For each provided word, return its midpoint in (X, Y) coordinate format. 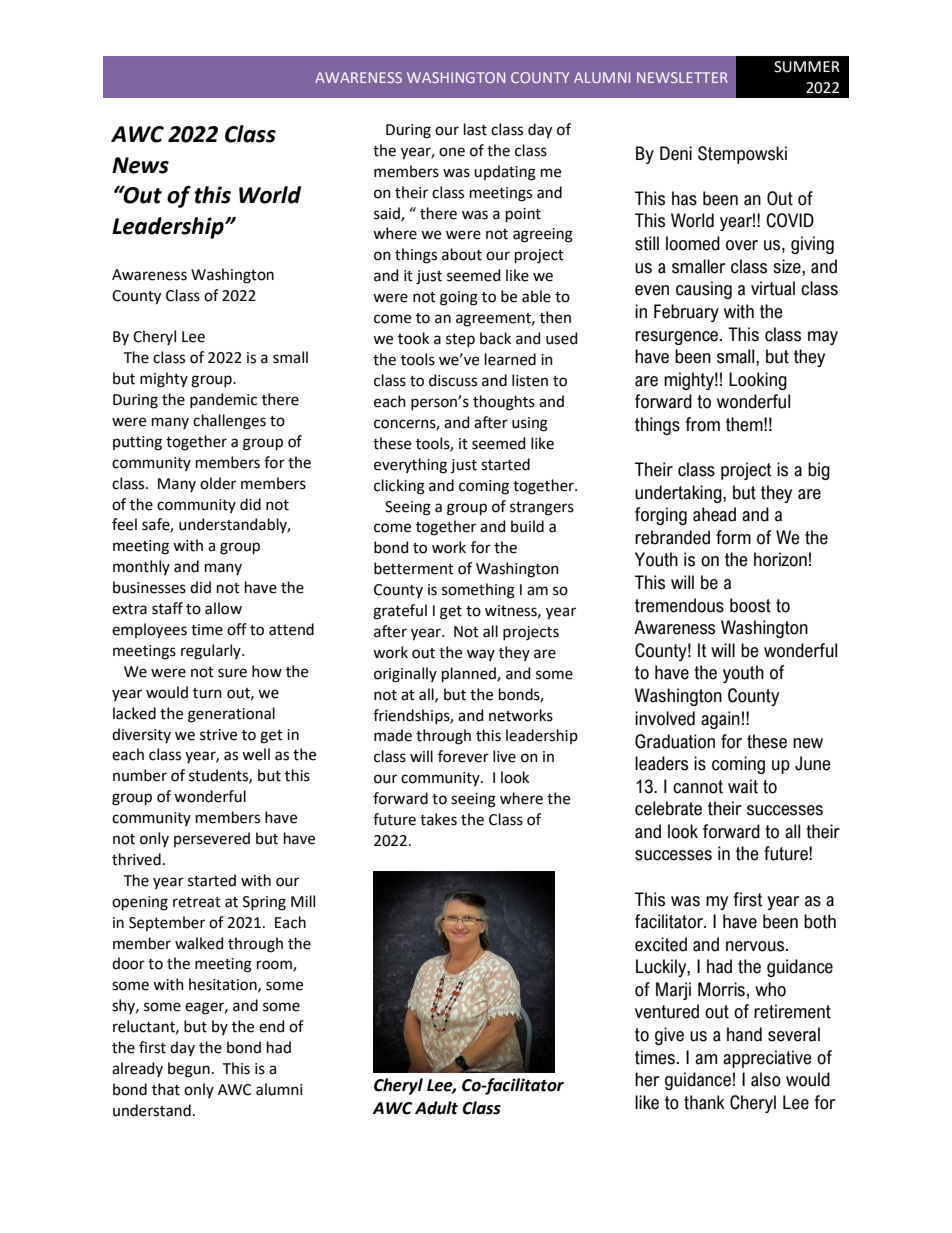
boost (750, 605)
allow (223, 608)
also (766, 1079)
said (388, 214)
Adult (436, 1108)
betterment (414, 568)
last (475, 129)
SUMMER (807, 67)
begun (189, 1070)
